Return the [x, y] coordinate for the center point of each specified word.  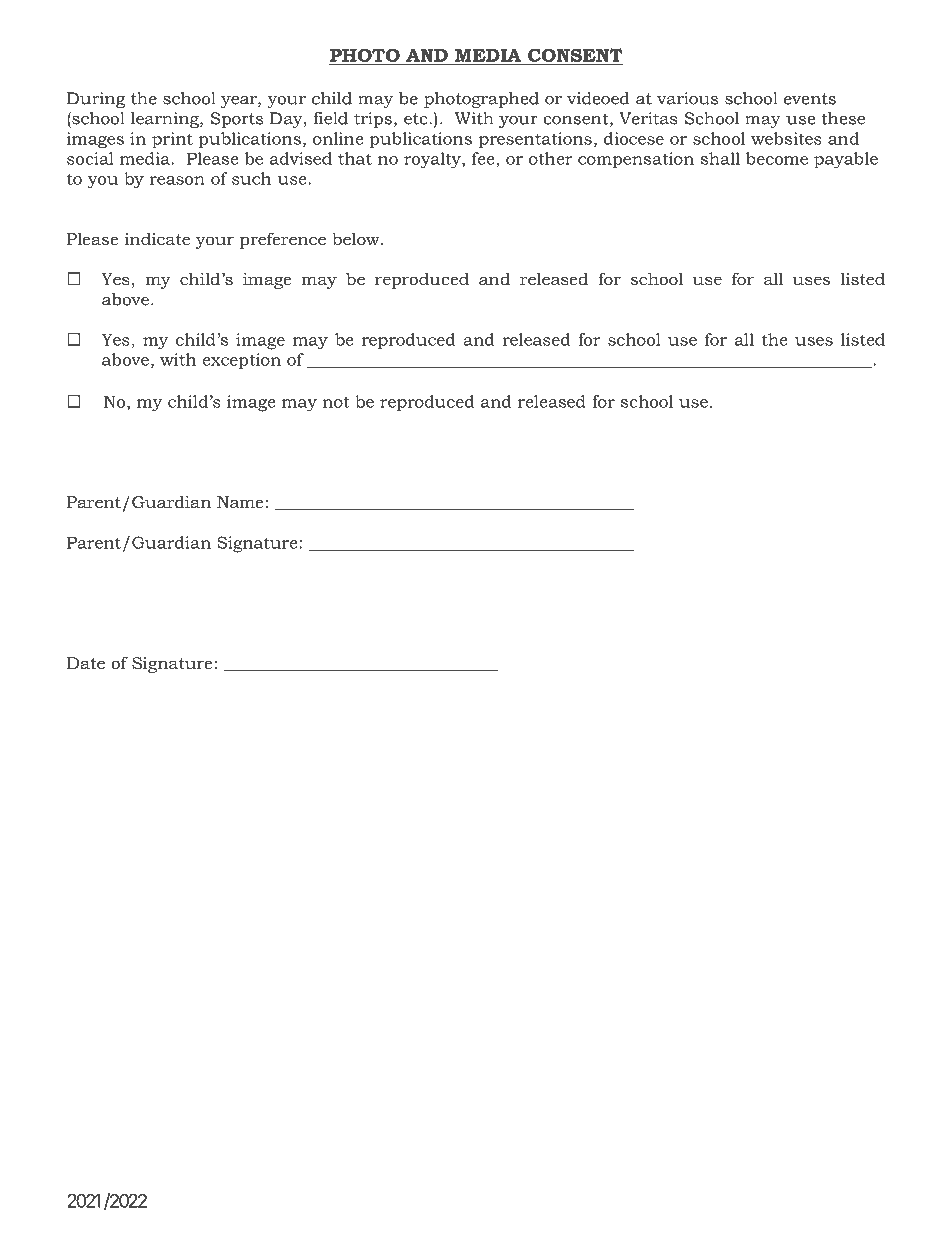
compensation [636, 160]
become [777, 158]
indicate [157, 239]
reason [177, 180]
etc [417, 119]
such [252, 178]
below [357, 238]
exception [241, 361]
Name [241, 502]
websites [786, 138]
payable [846, 160]
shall [720, 158]
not [336, 402]
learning [166, 120]
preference [283, 240]
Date [86, 663]
